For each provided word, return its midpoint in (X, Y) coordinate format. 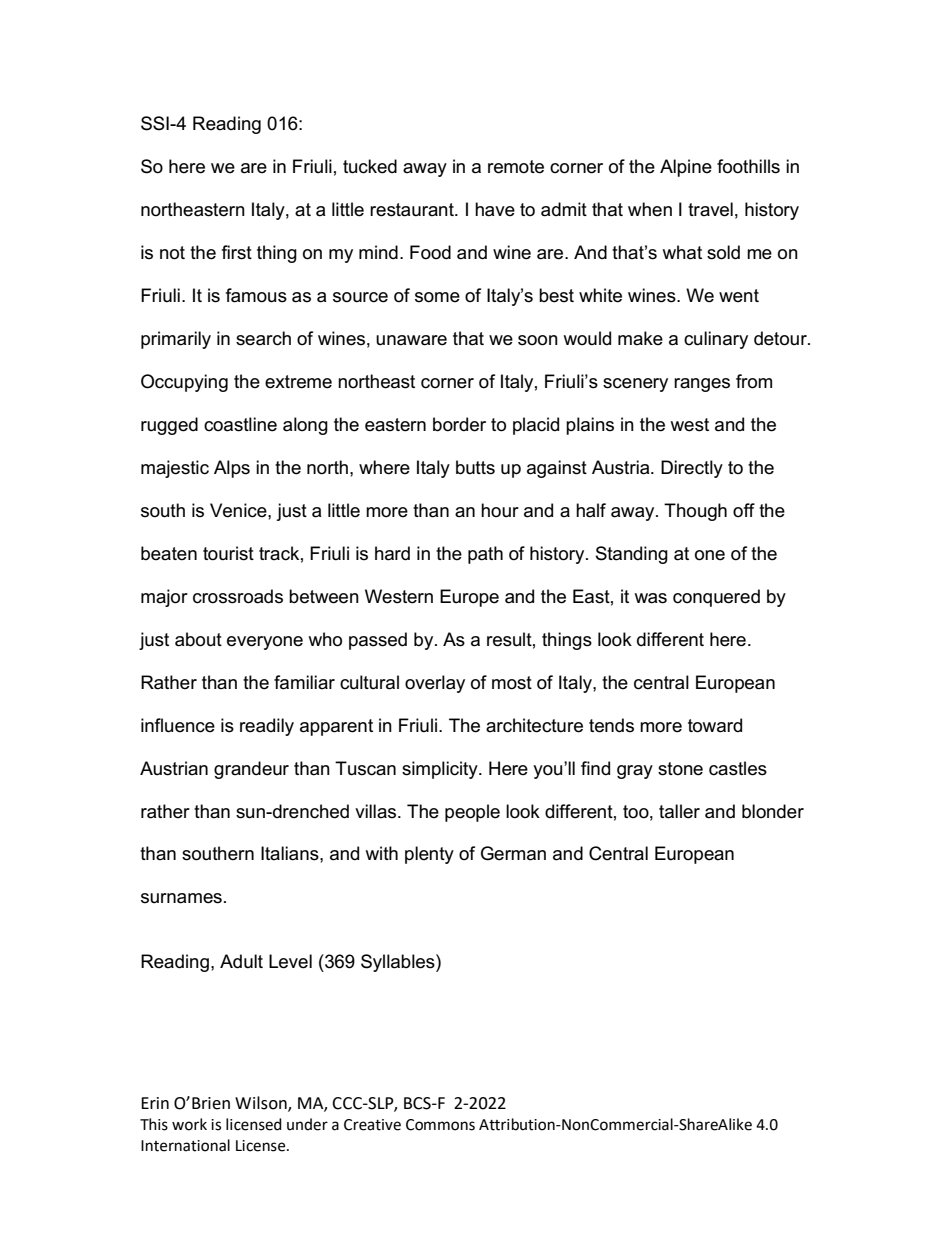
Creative (372, 1125)
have (495, 209)
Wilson (262, 1103)
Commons (440, 1125)
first (237, 252)
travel (710, 209)
